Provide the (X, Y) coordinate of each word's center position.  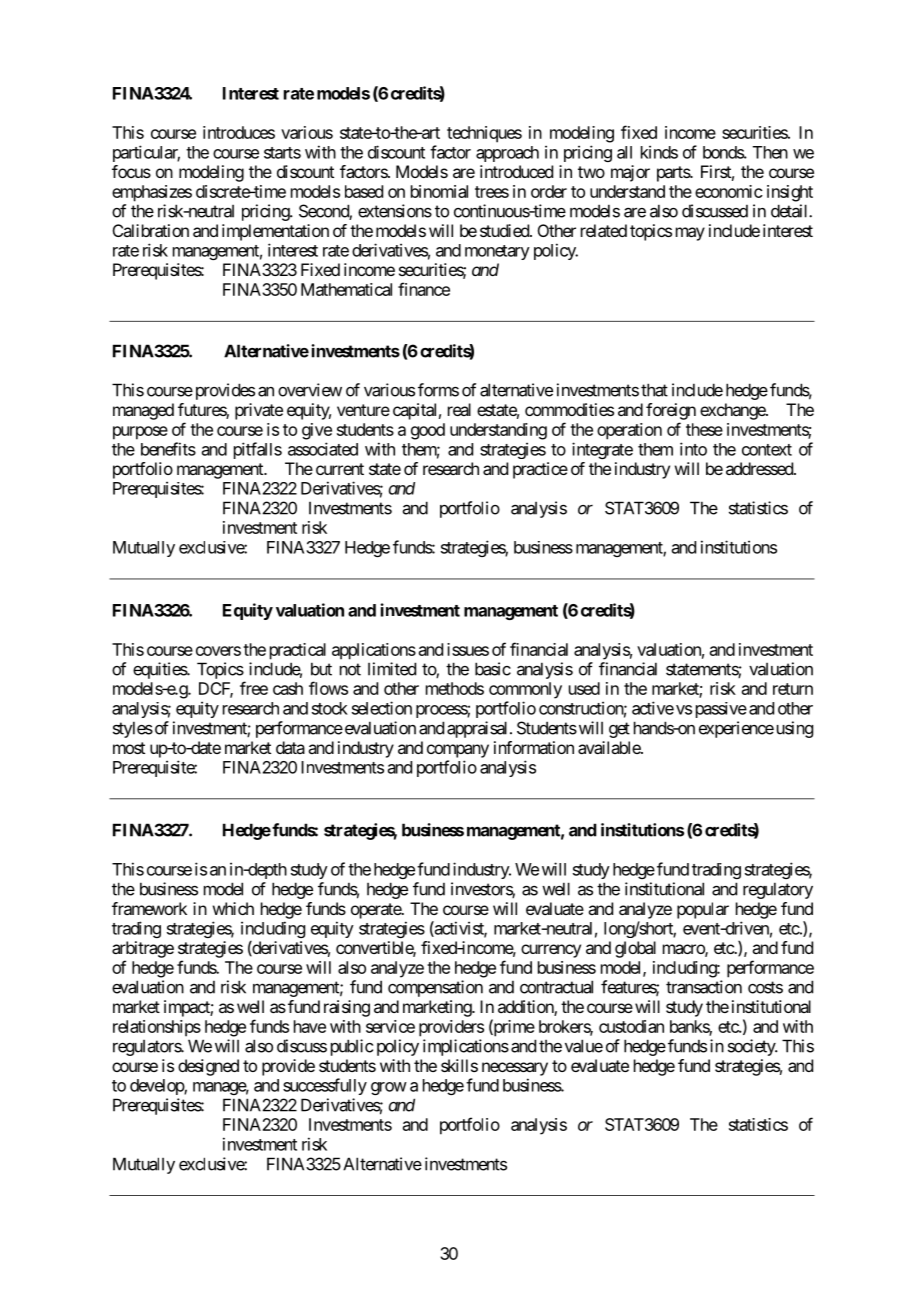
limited (392, 669)
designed (208, 1067)
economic (729, 191)
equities (160, 670)
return (793, 689)
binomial (439, 191)
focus (131, 171)
